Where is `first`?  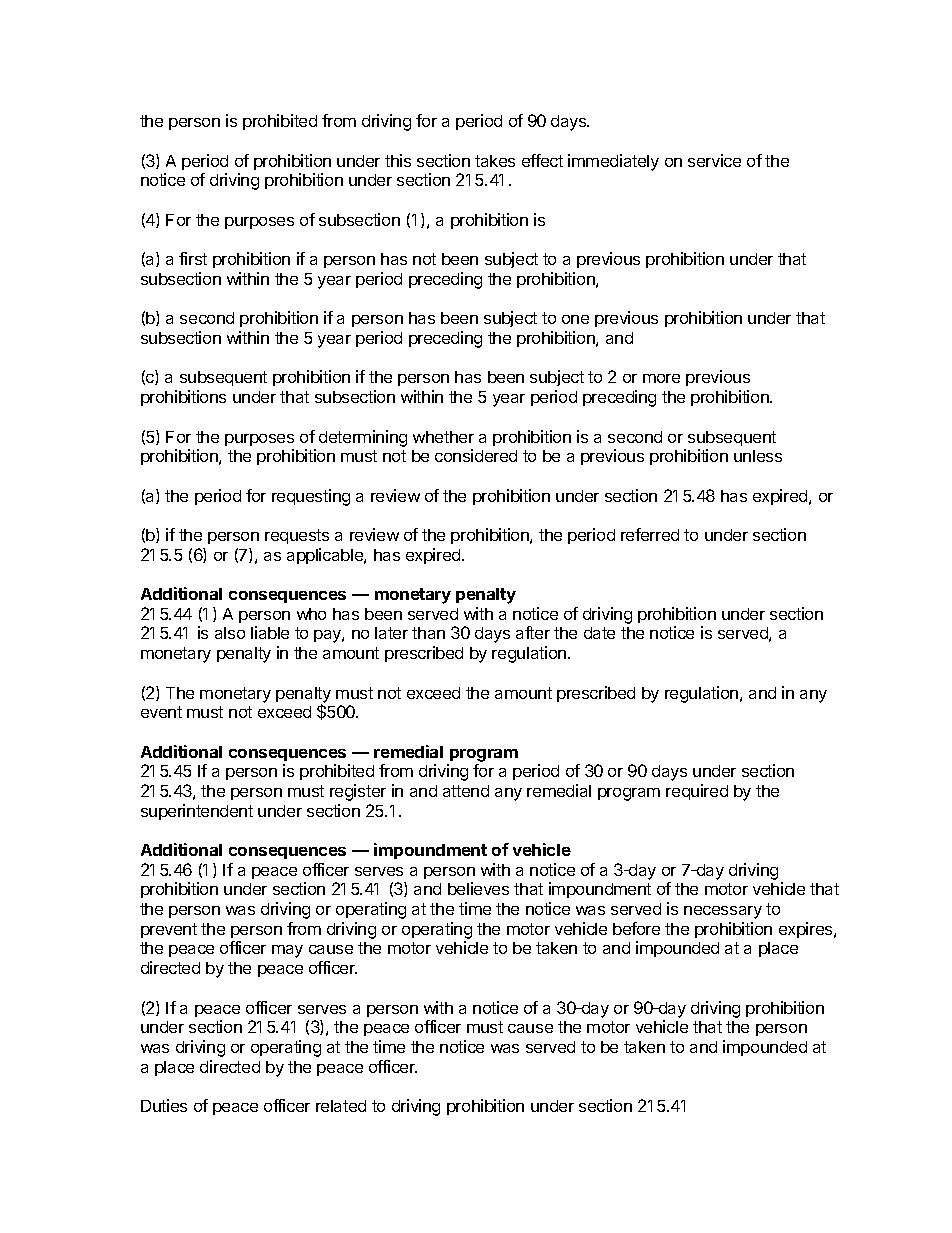
first is located at coordinates (193, 258).
